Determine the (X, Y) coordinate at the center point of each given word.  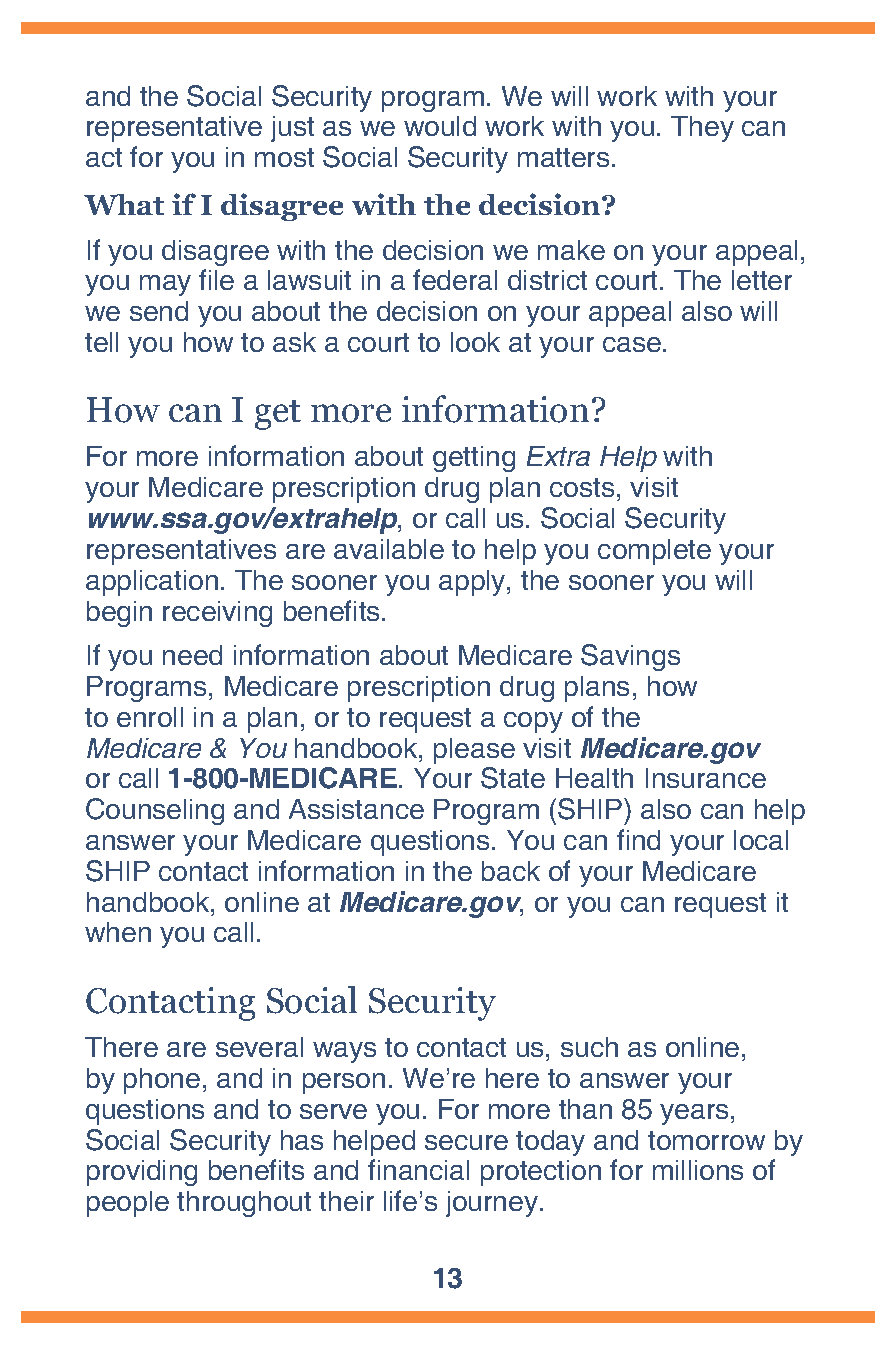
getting (474, 459)
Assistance (356, 809)
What (124, 204)
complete (654, 552)
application (152, 583)
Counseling (155, 811)
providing (142, 1173)
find (638, 839)
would (440, 126)
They (702, 129)
